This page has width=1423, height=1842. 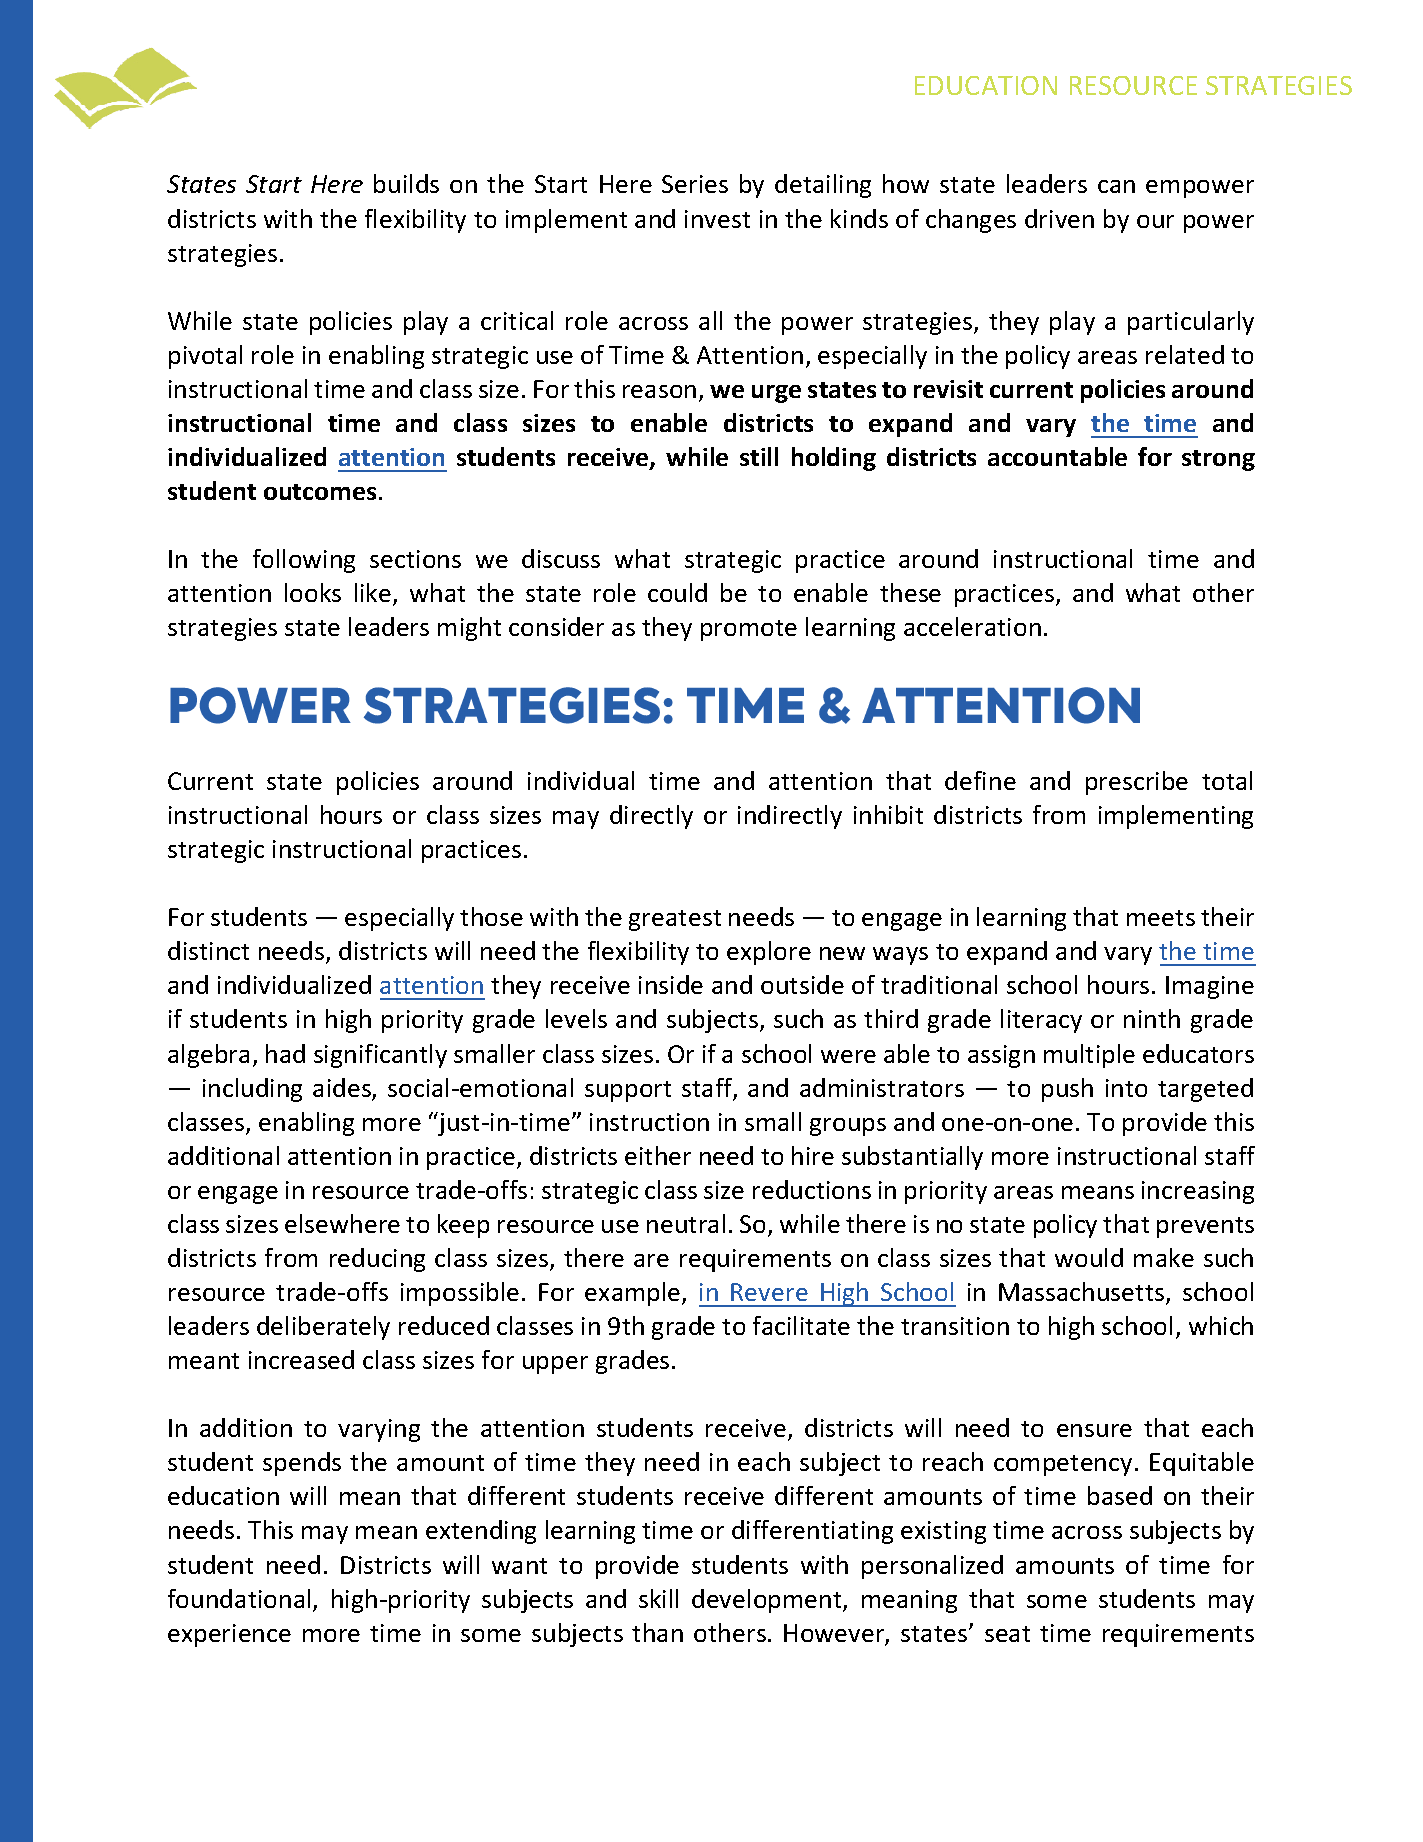 I want to click on invest, so click(x=717, y=219).
